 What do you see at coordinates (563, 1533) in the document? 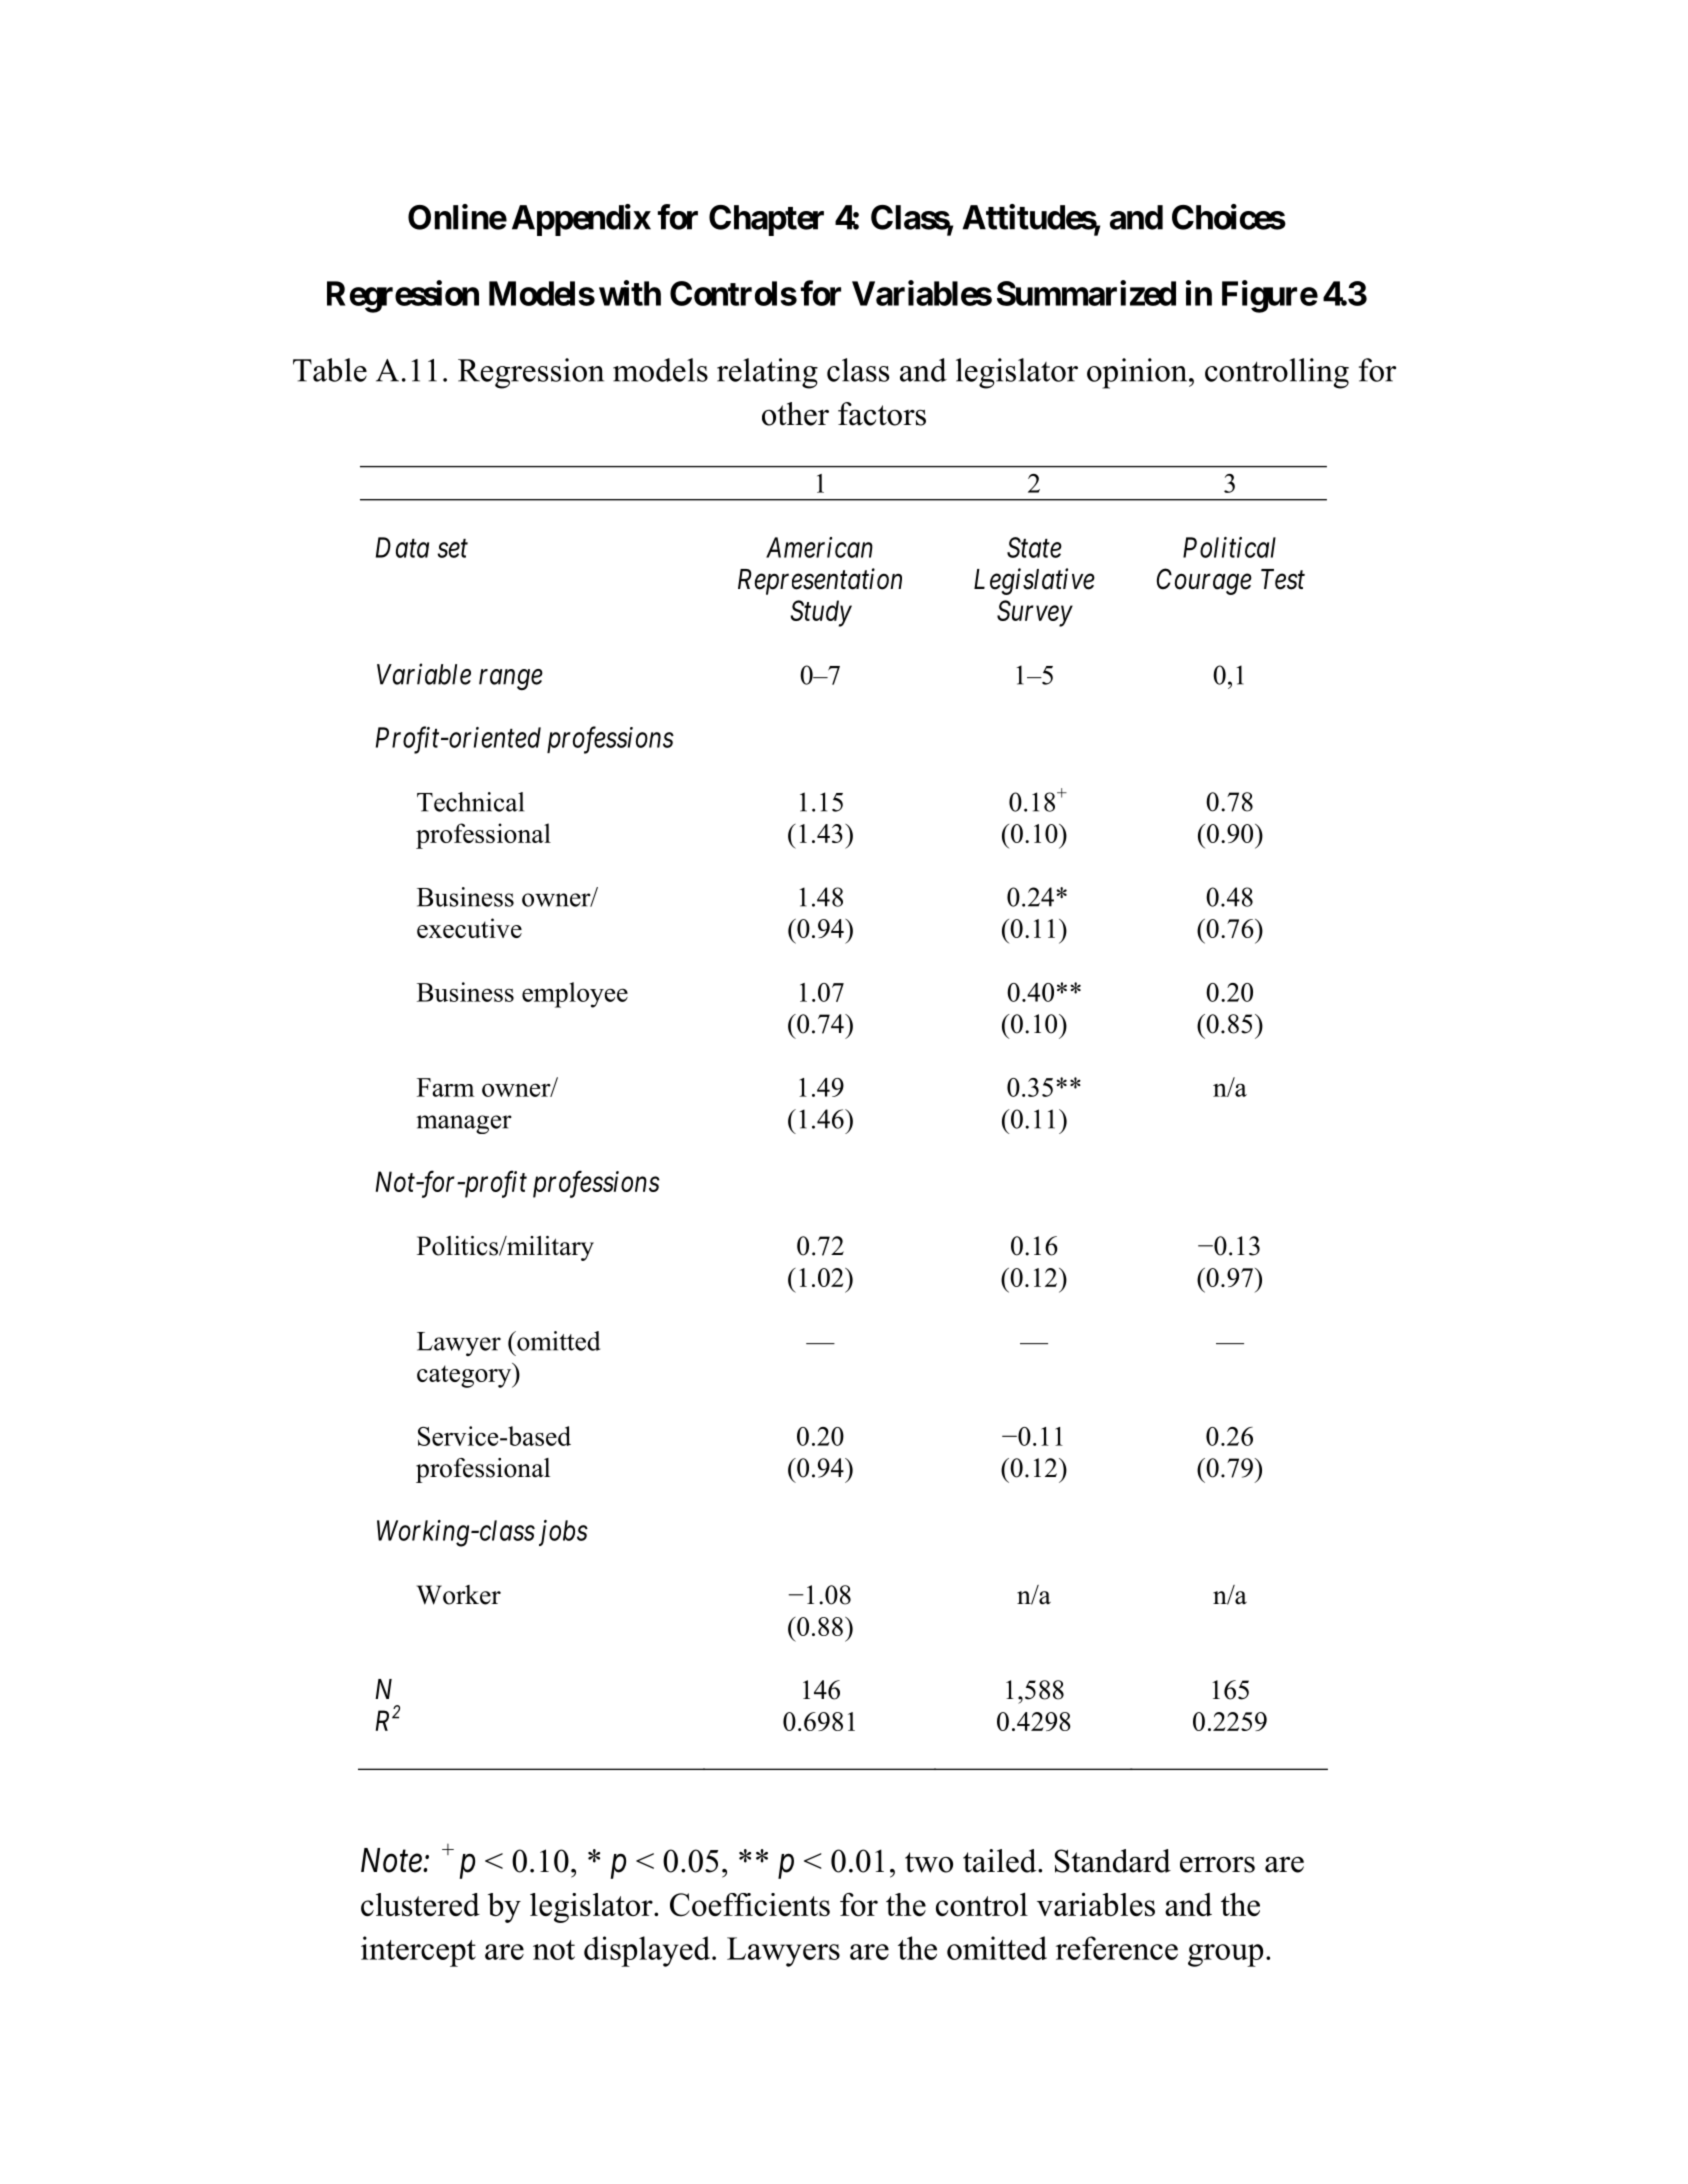
I see `jobs` at bounding box center [563, 1533].
